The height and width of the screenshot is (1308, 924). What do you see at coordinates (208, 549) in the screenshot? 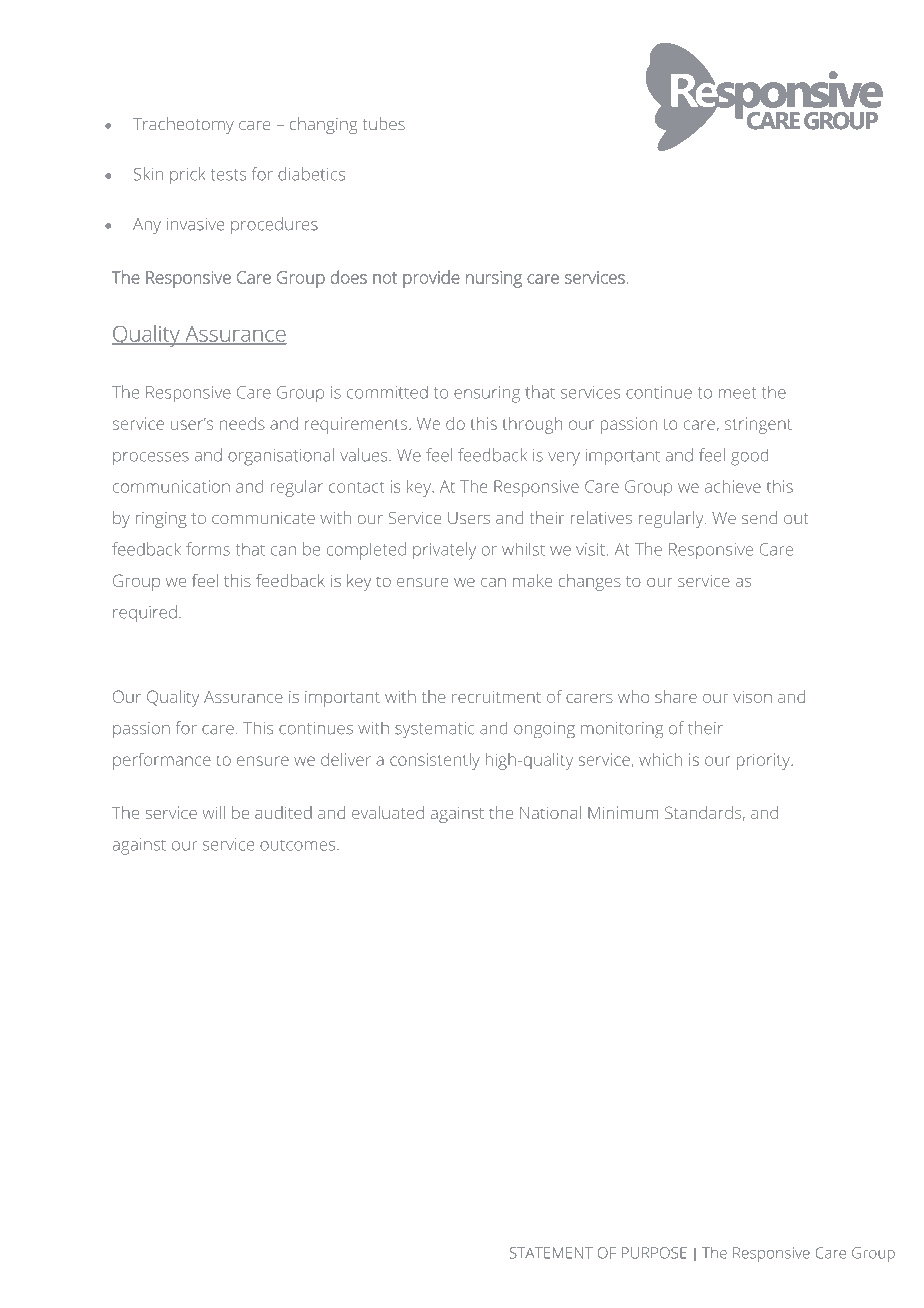
I see `forms` at bounding box center [208, 549].
